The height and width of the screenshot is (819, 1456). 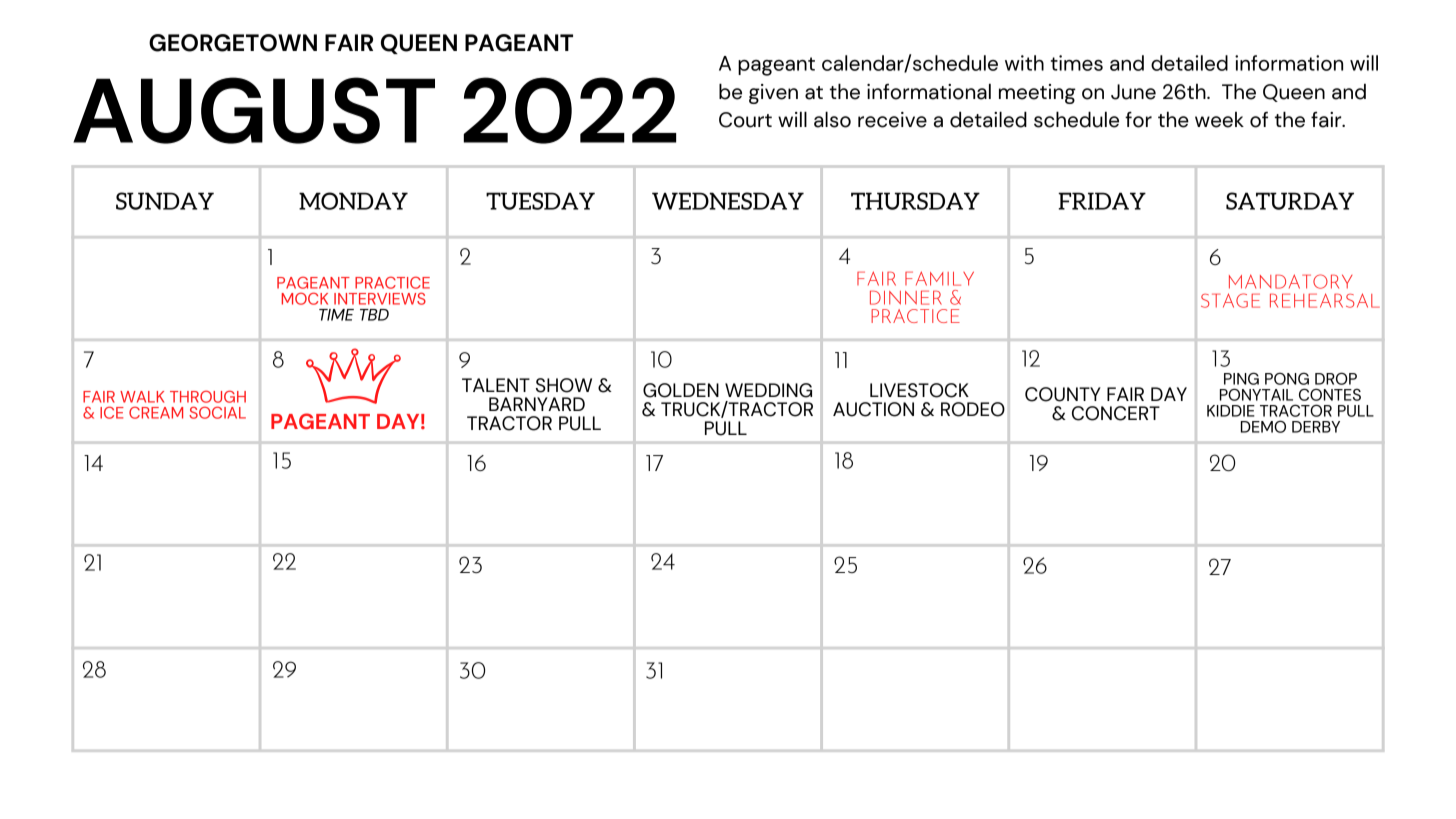 What do you see at coordinates (1102, 201) in the screenshot?
I see `FRIDAY` at bounding box center [1102, 201].
